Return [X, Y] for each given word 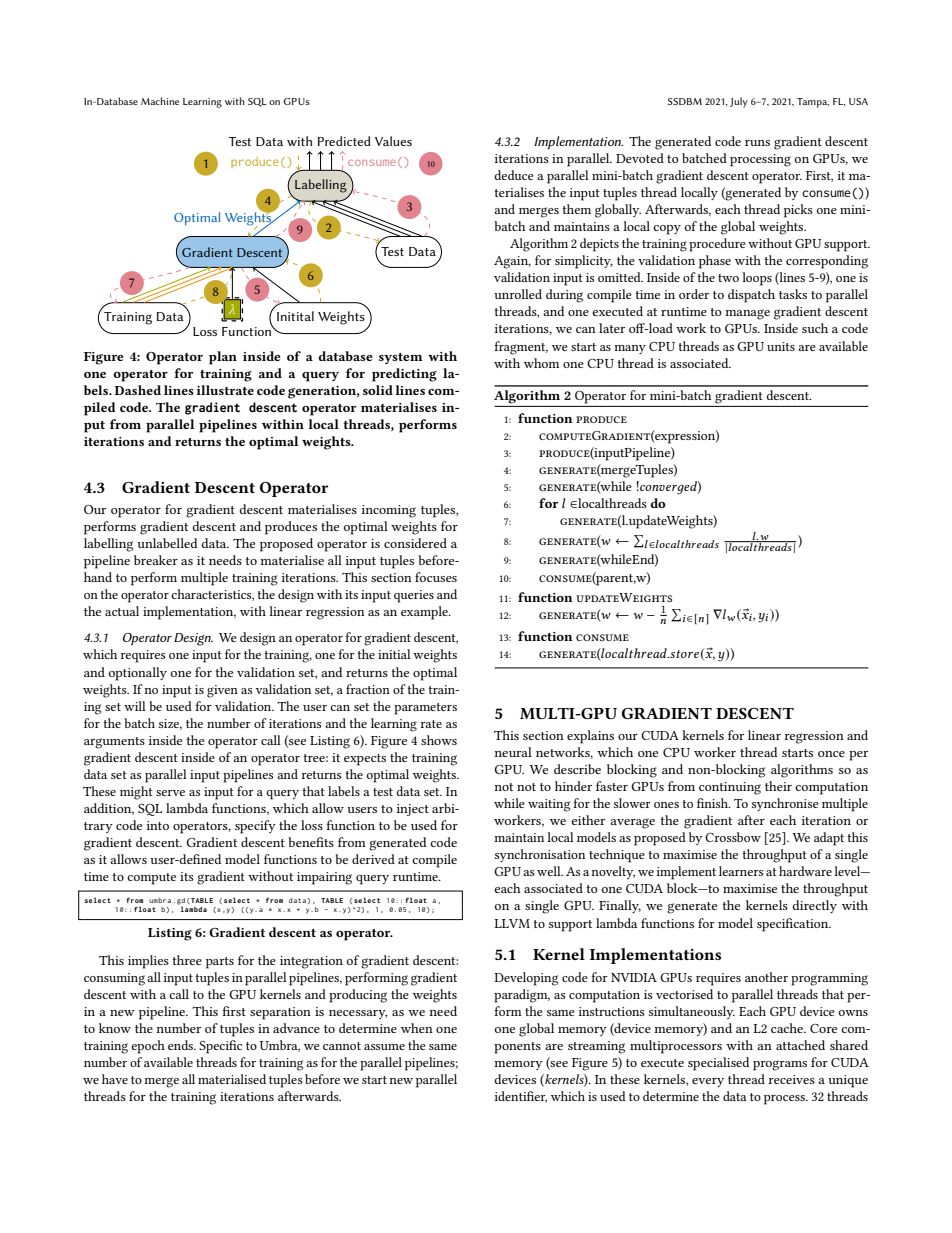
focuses [436, 577]
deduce [514, 175]
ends [182, 1045]
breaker [156, 560]
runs [757, 143]
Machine [160, 101]
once [831, 754]
